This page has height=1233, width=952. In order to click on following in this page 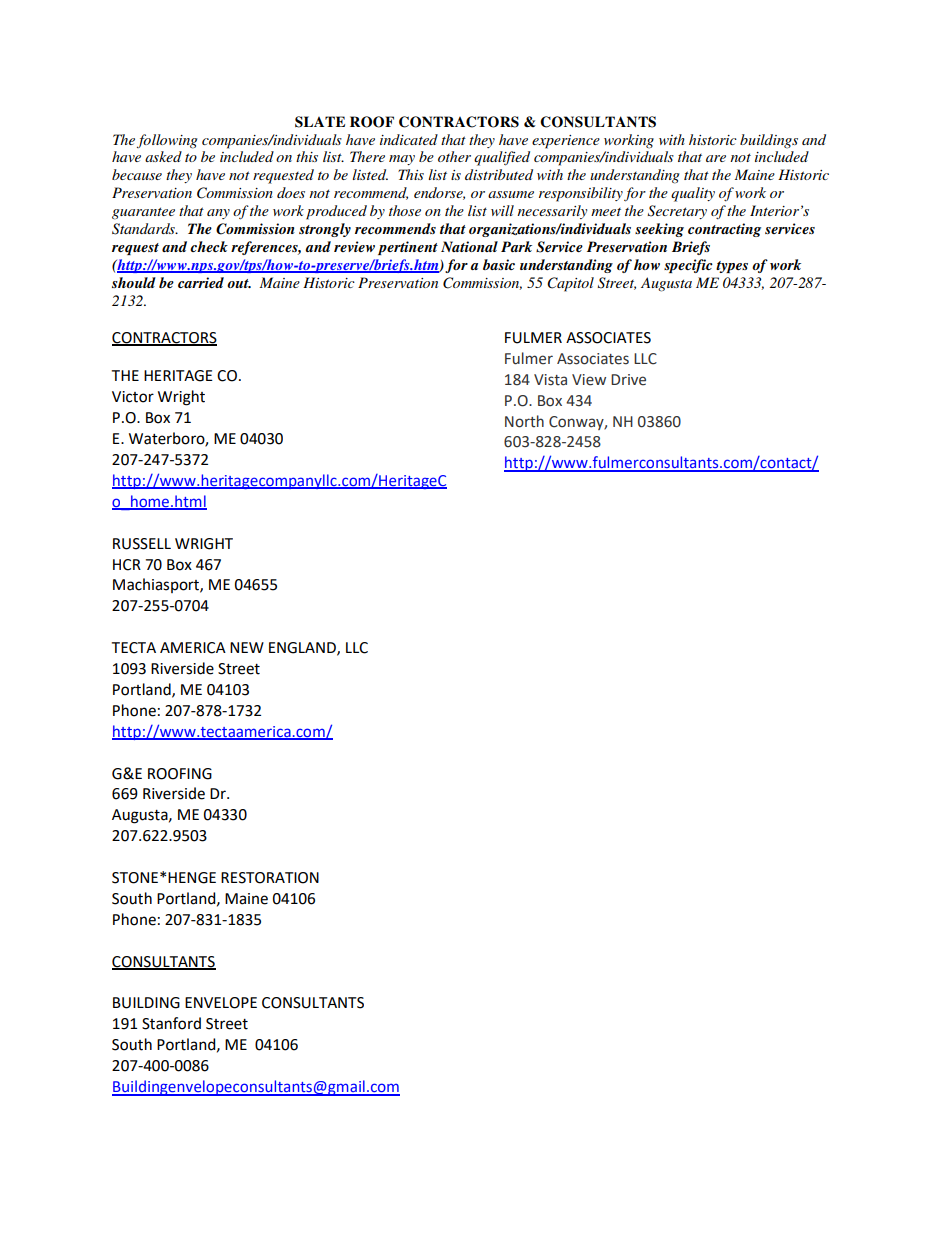, I will do `click(167, 141)`.
